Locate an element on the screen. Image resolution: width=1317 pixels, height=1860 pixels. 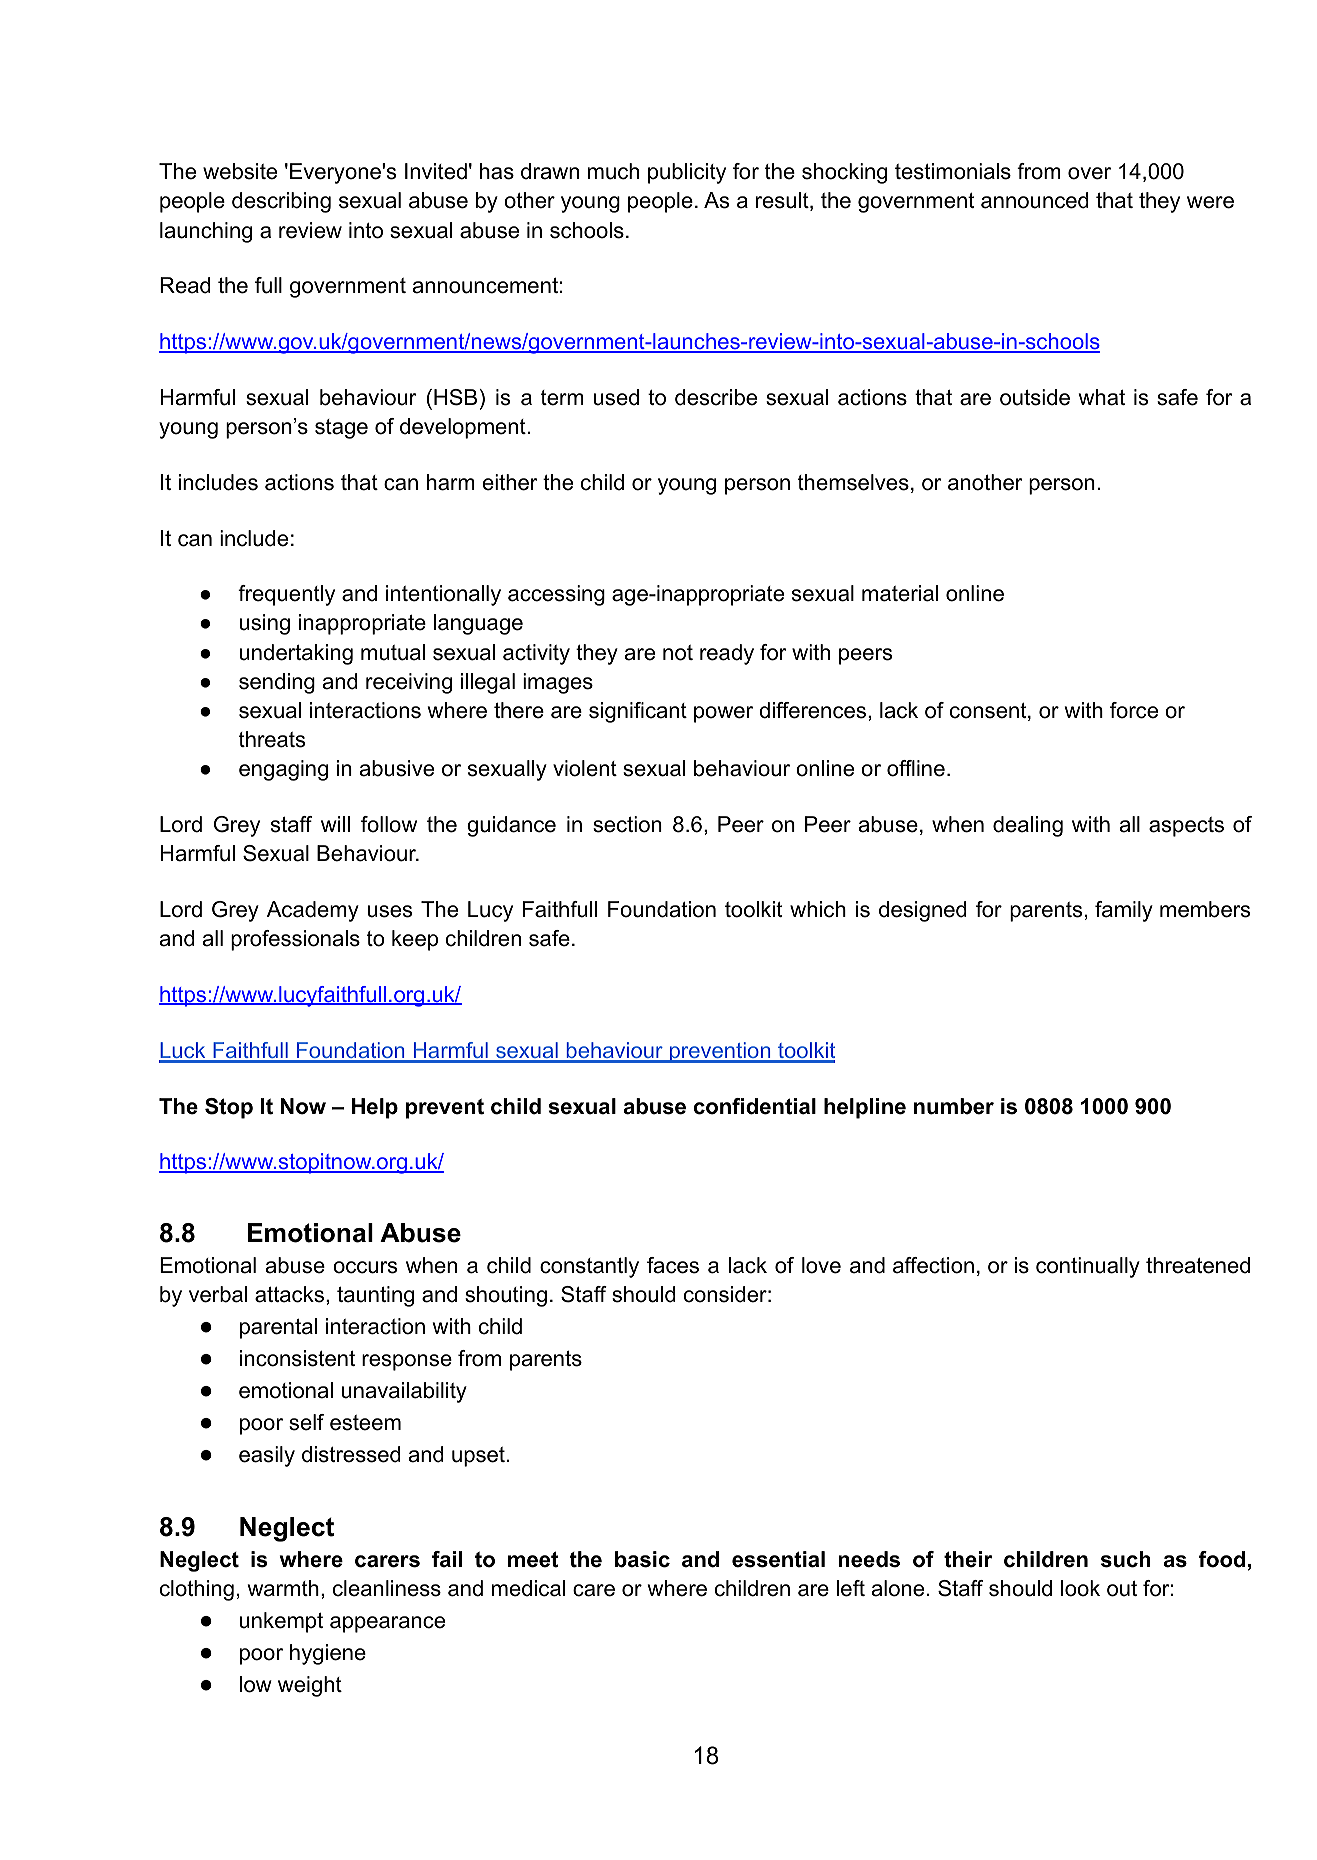
announced is located at coordinates (1034, 200).
